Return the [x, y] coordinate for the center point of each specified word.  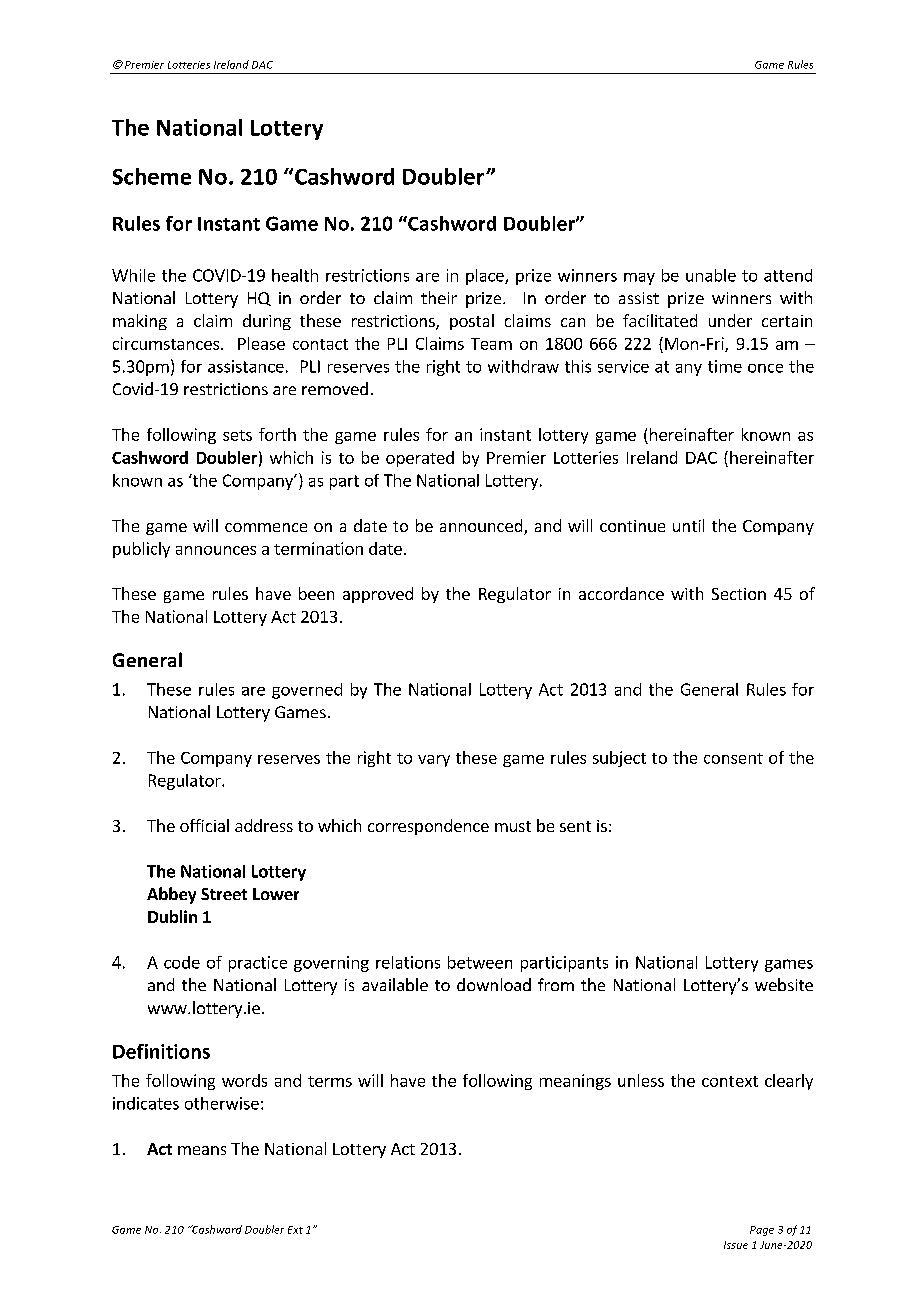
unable [711, 275]
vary [434, 761]
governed [307, 691]
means [202, 1150]
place [486, 277]
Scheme [152, 176]
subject [619, 759]
